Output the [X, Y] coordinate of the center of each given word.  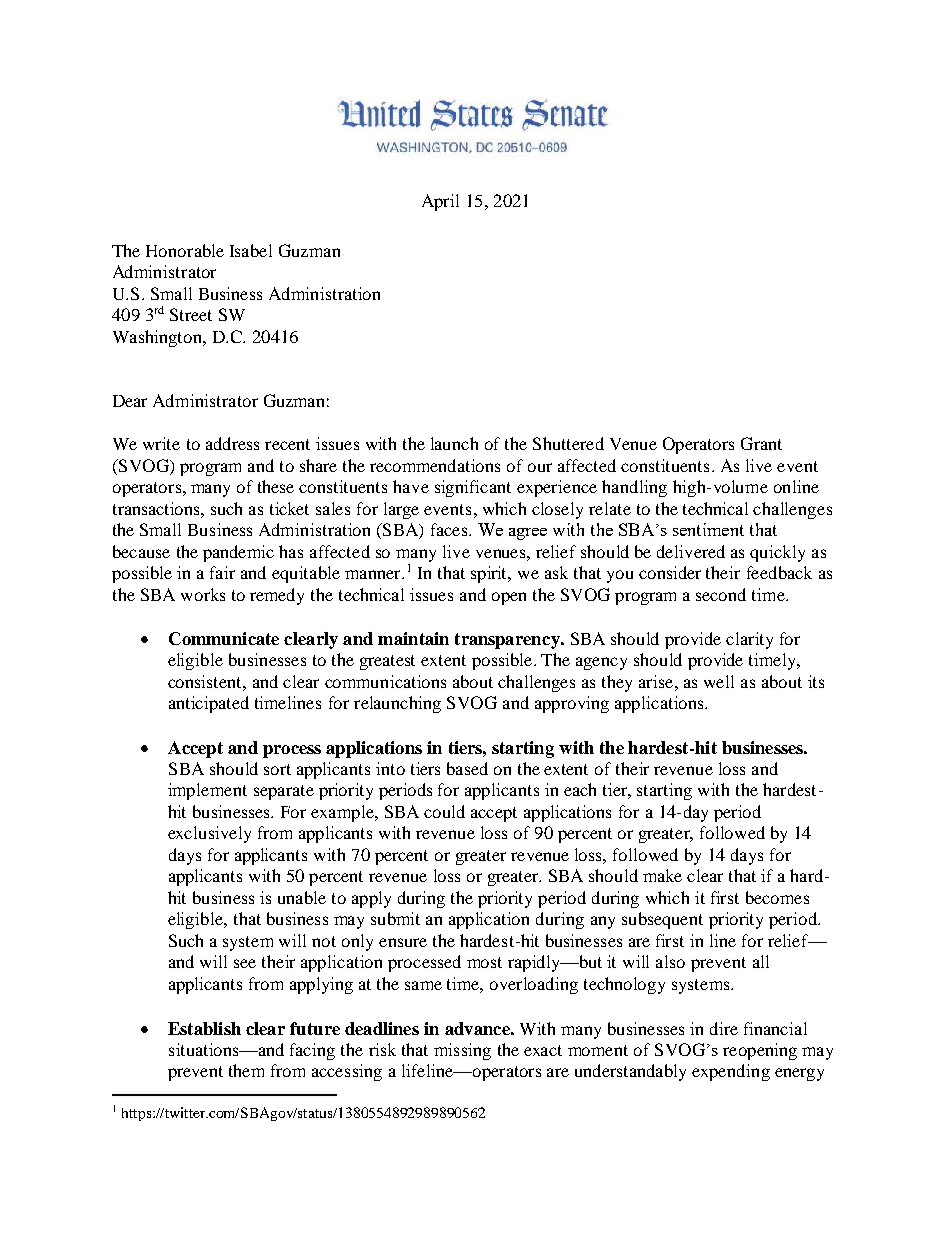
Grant [761, 443]
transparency [508, 641]
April [440, 202]
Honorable [185, 250]
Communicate [224, 638]
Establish [204, 1028]
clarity [749, 640]
